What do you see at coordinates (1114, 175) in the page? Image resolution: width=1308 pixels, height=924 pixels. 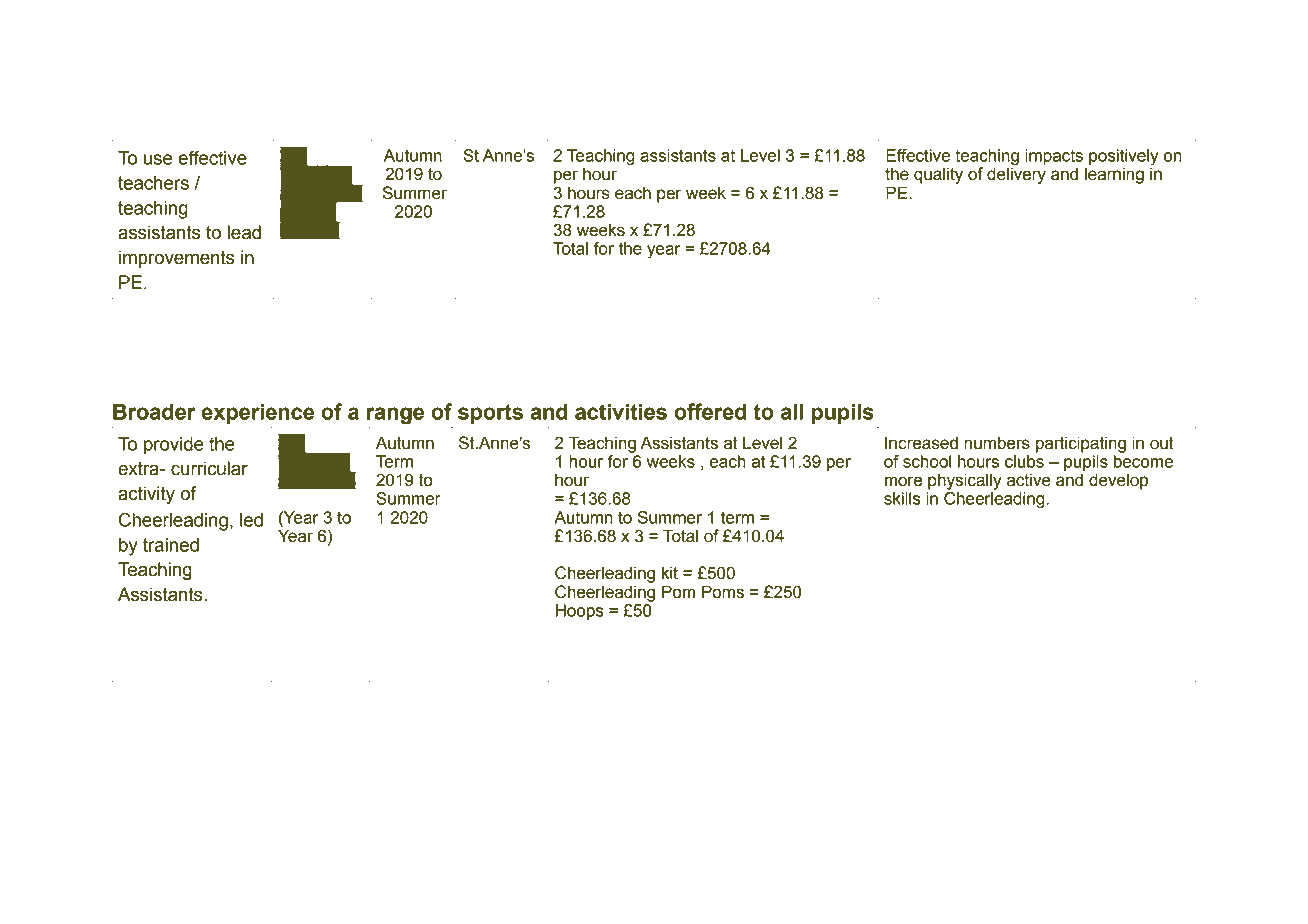 I see `learning` at bounding box center [1114, 175].
